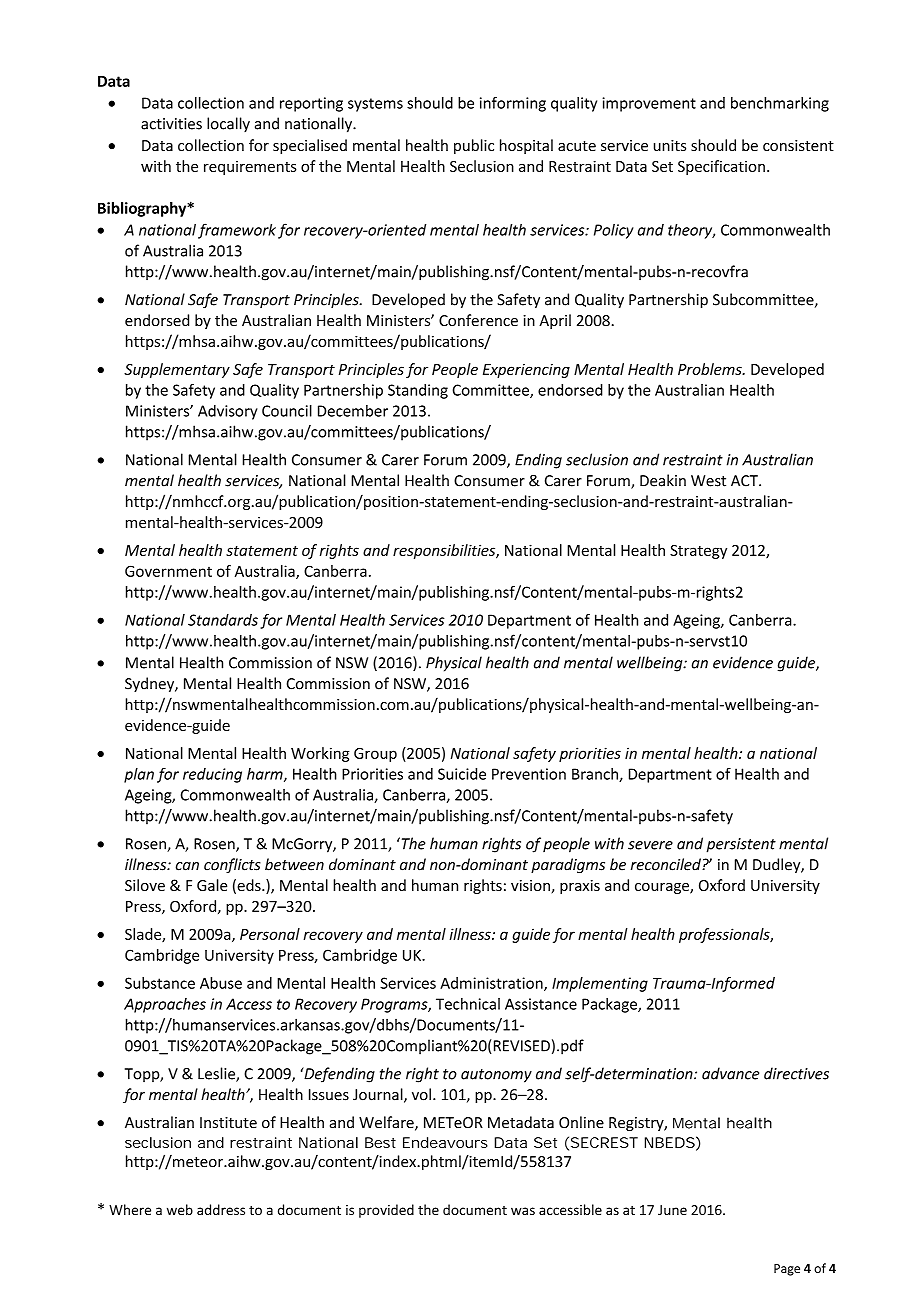  Describe the element at coordinates (462, 774) in the document. I see `Suicide` at that location.
